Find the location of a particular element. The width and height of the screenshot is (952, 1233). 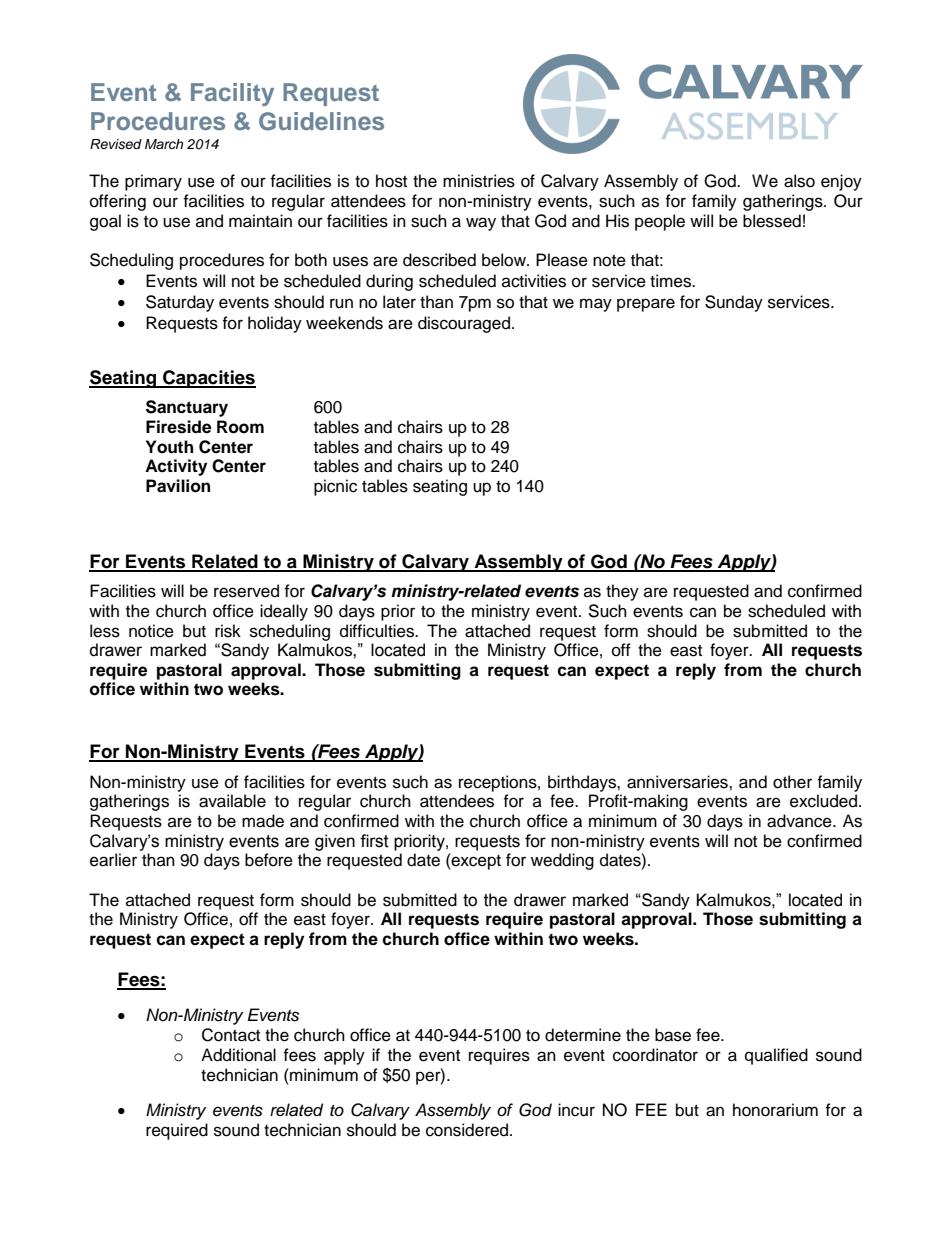

other is located at coordinates (792, 782).
